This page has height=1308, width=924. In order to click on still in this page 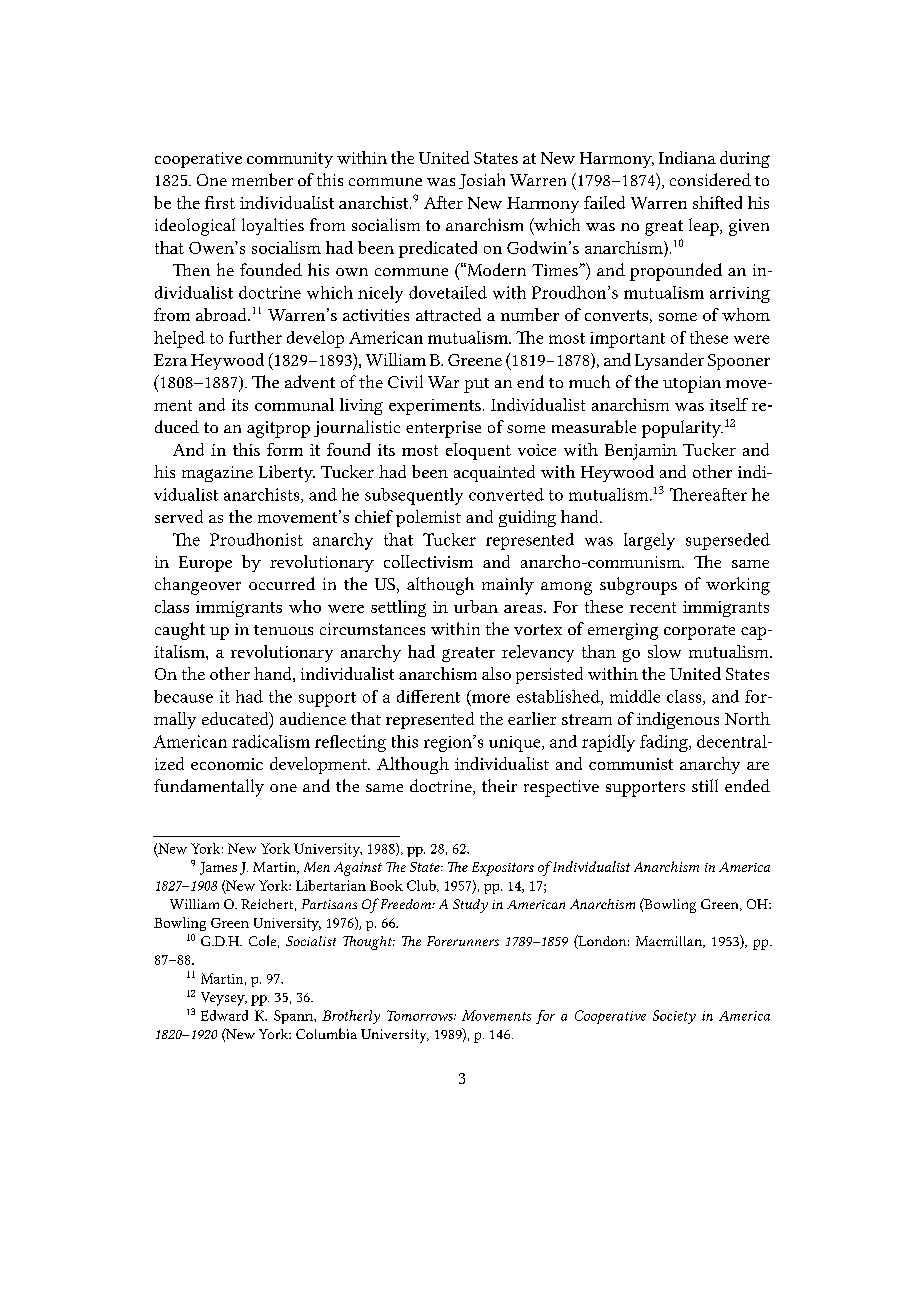, I will do `click(705, 785)`.
